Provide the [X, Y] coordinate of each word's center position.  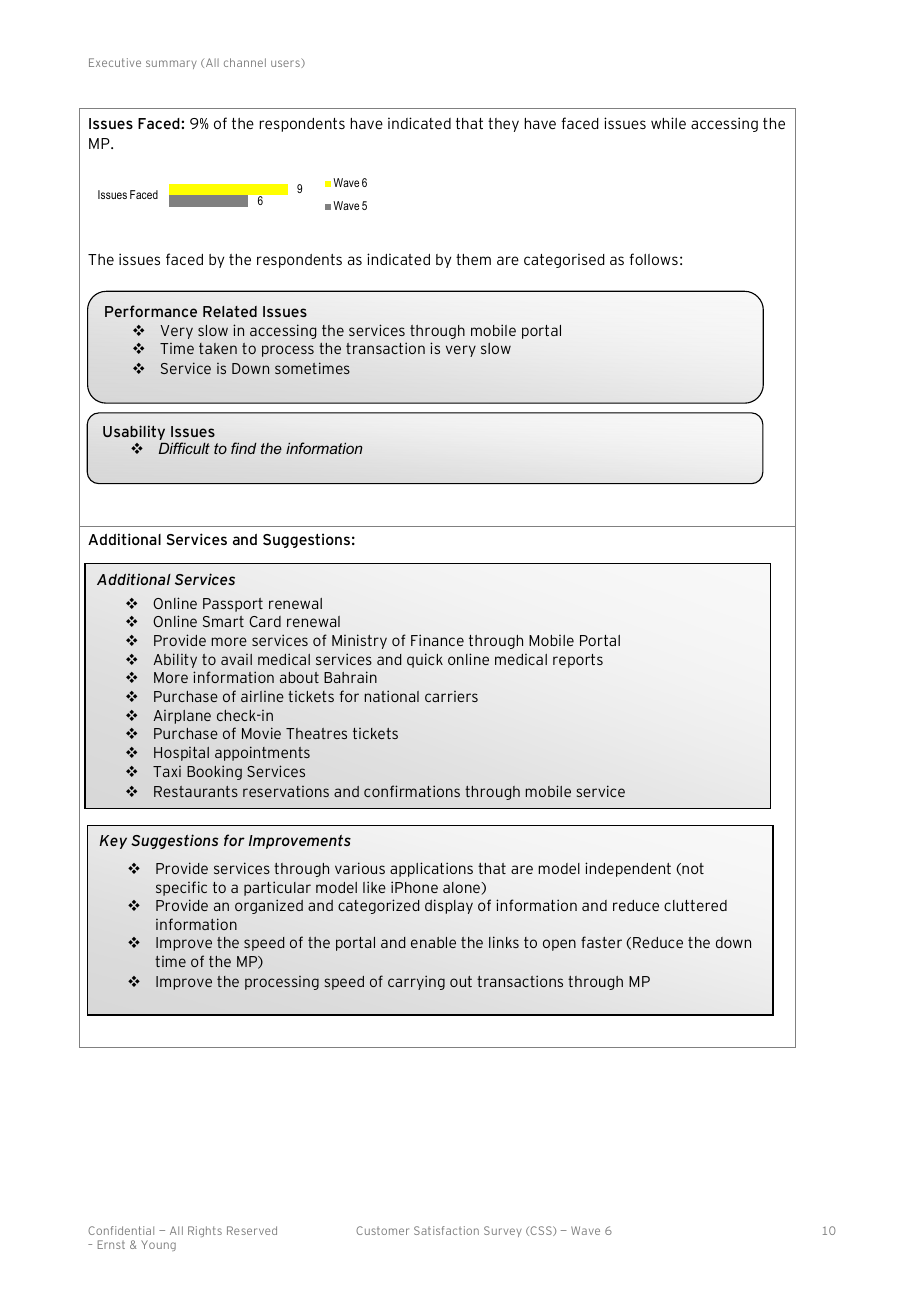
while [668, 123]
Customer [382, 1230]
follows [653, 259]
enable [433, 942]
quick [425, 660]
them [473, 259]
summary [171, 64]
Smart [223, 621]
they [503, 125]
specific [181, 888]
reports [578, 661]
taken [218, 348]
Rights [205, 1231]
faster [601, 942]
